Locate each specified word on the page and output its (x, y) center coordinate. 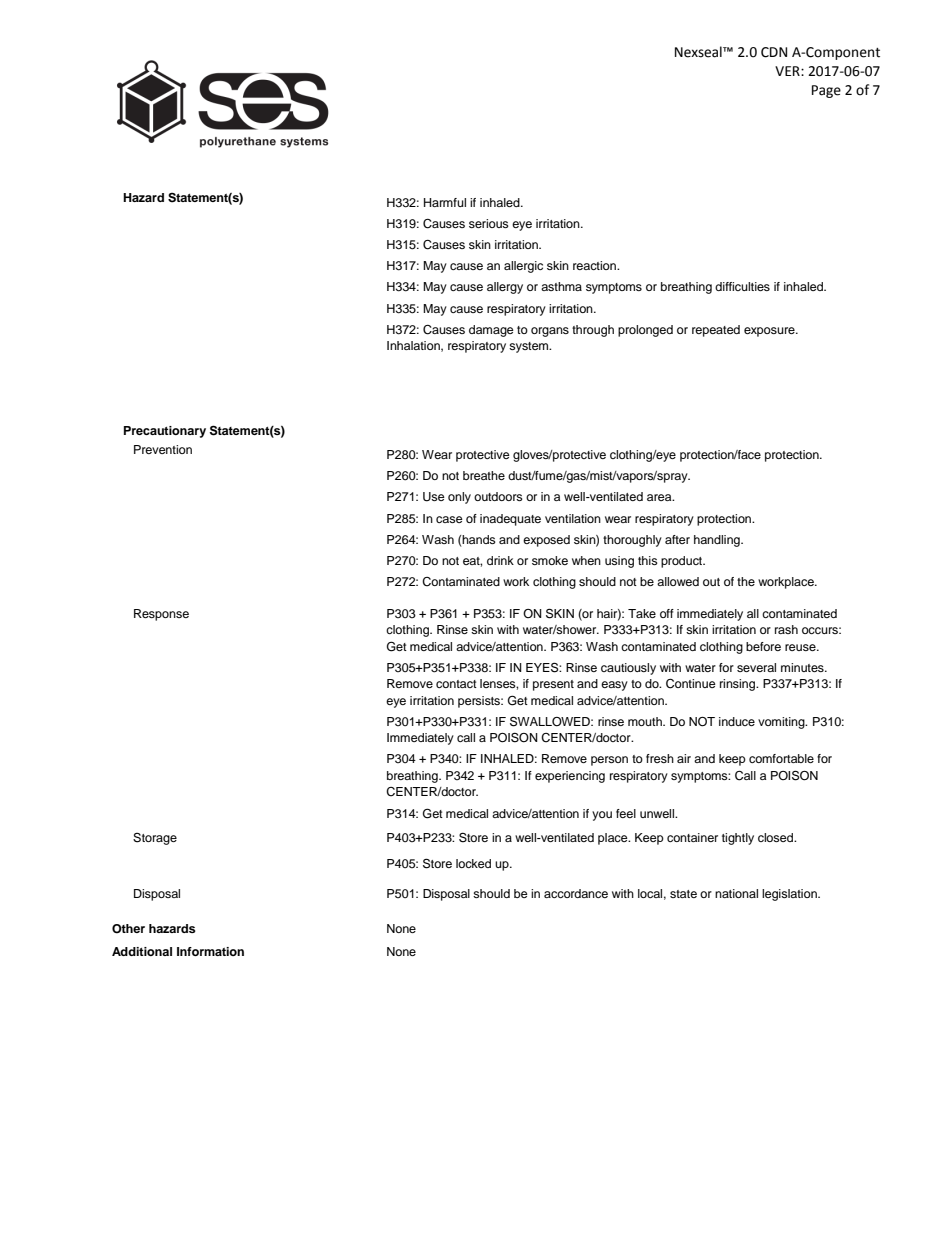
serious (489, 223)
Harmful (445, 202)
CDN (774, 52)
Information (210, 951)
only (459, 498)
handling (718, 541)
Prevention (163, 449)
